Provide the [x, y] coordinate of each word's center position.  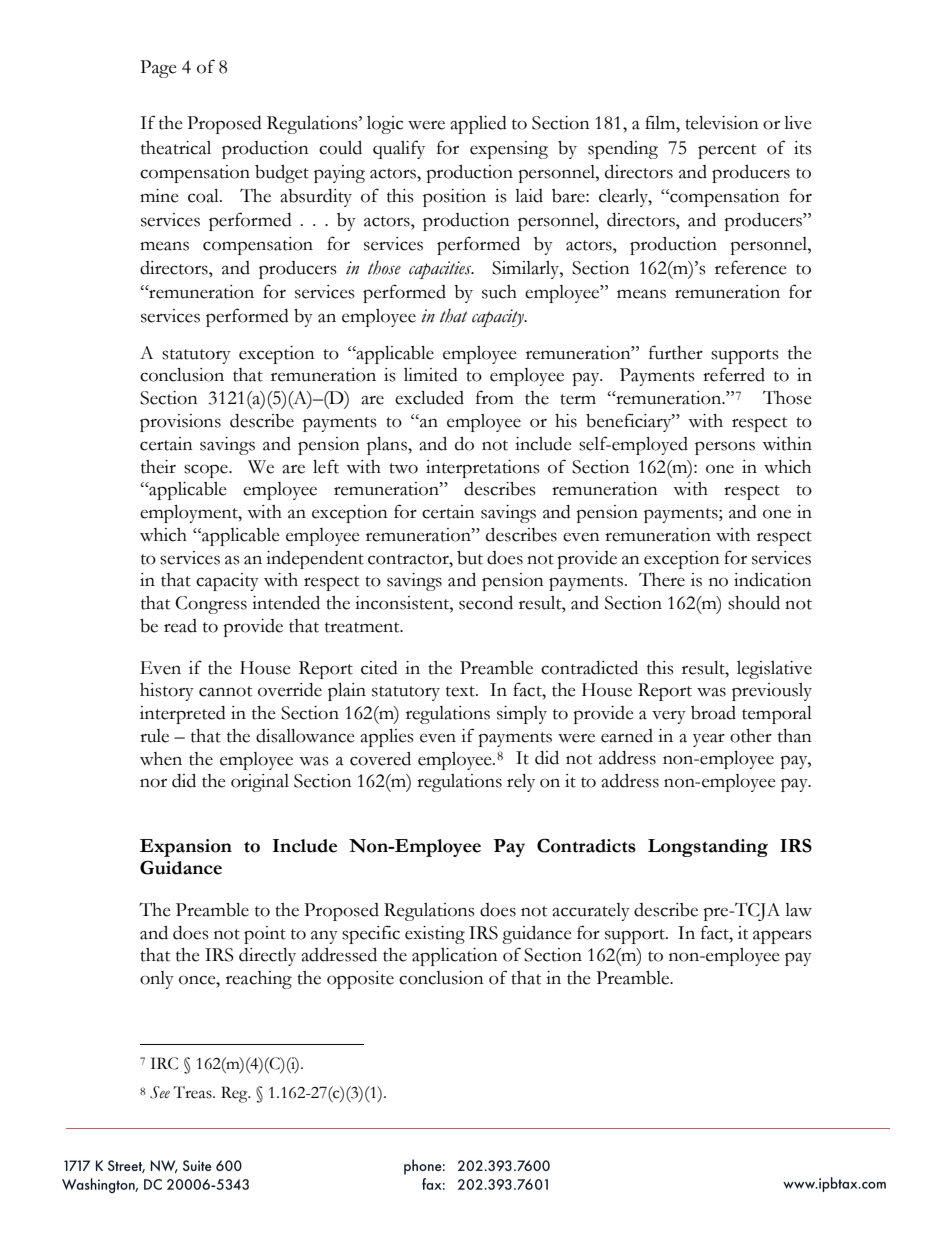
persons [725, 448]
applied [478, 125]
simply [522, 715]
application [455, 957]
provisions [180, 423]
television [722, 123]
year [709, 740]
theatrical [176, 148]
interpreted [183, 715]
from [495, 397]
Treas [193, 1092]
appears [782, 937]
